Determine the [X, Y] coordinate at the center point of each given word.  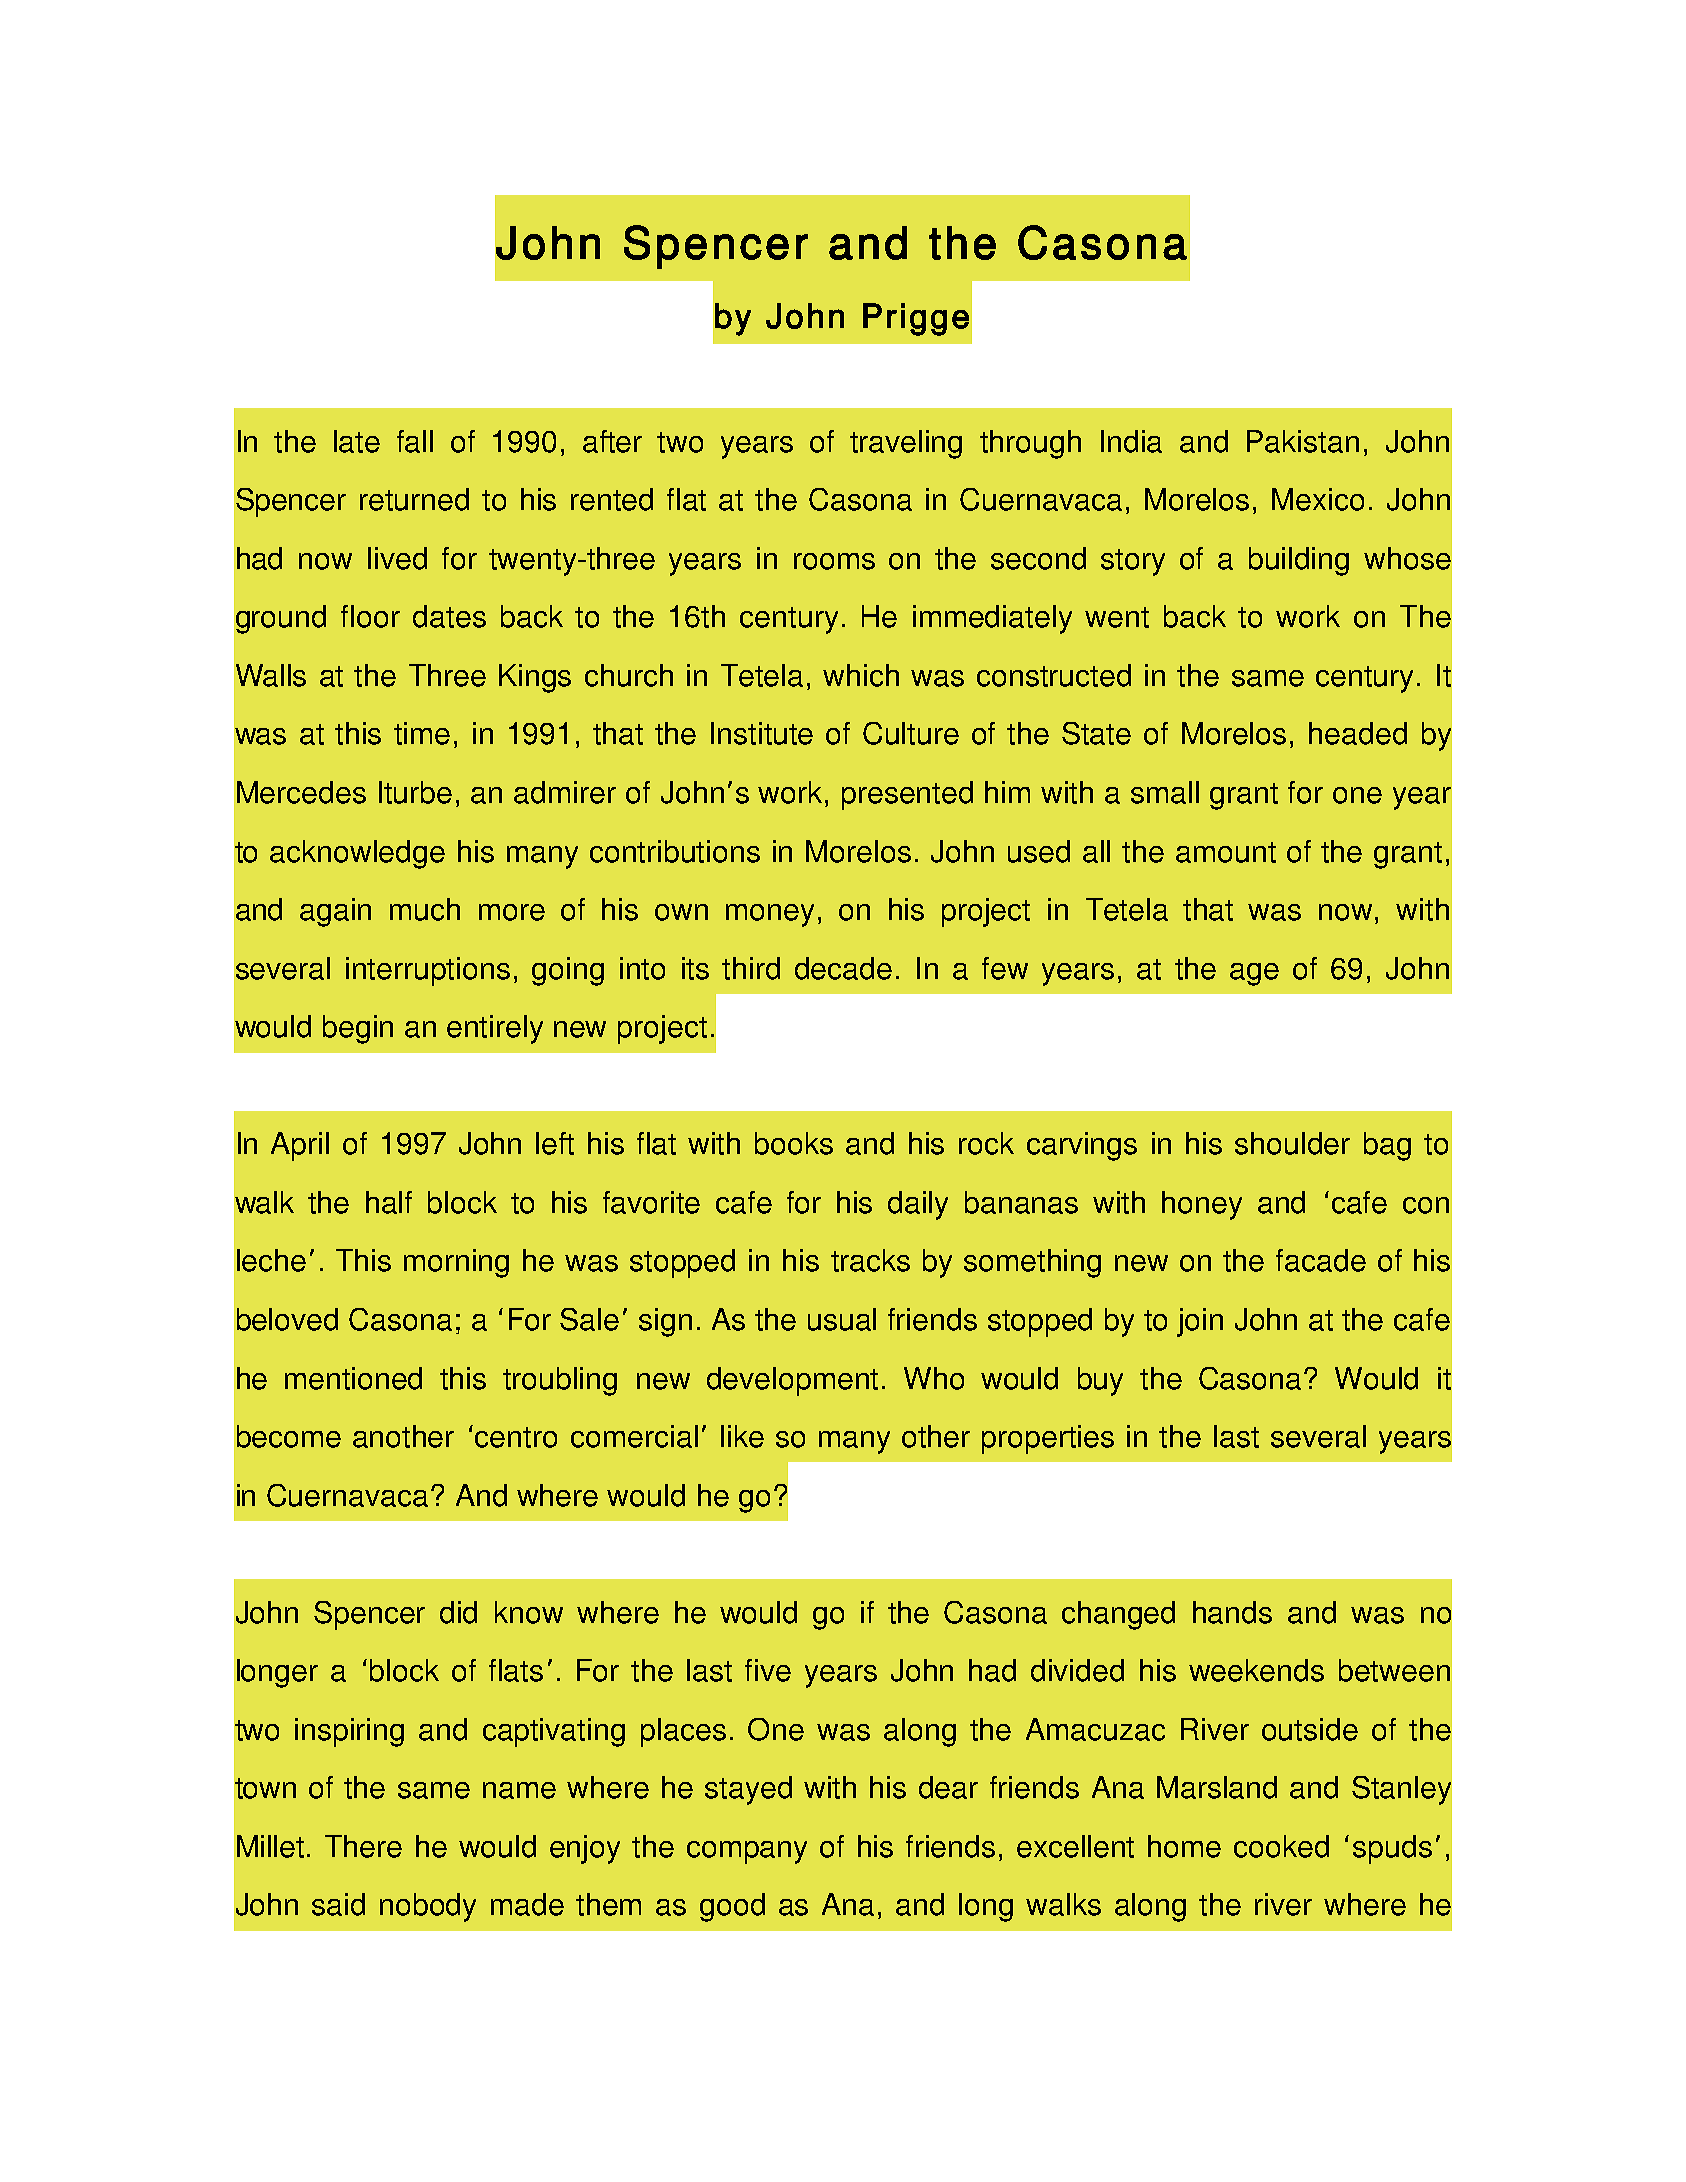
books [794, 1143]
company [747, 1852]
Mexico [1318, 499]
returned [414, 499]
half [389, 1202]
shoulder [1292, 1143]
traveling [906, 444]
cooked [1281, 1846]
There [363, 1846]
